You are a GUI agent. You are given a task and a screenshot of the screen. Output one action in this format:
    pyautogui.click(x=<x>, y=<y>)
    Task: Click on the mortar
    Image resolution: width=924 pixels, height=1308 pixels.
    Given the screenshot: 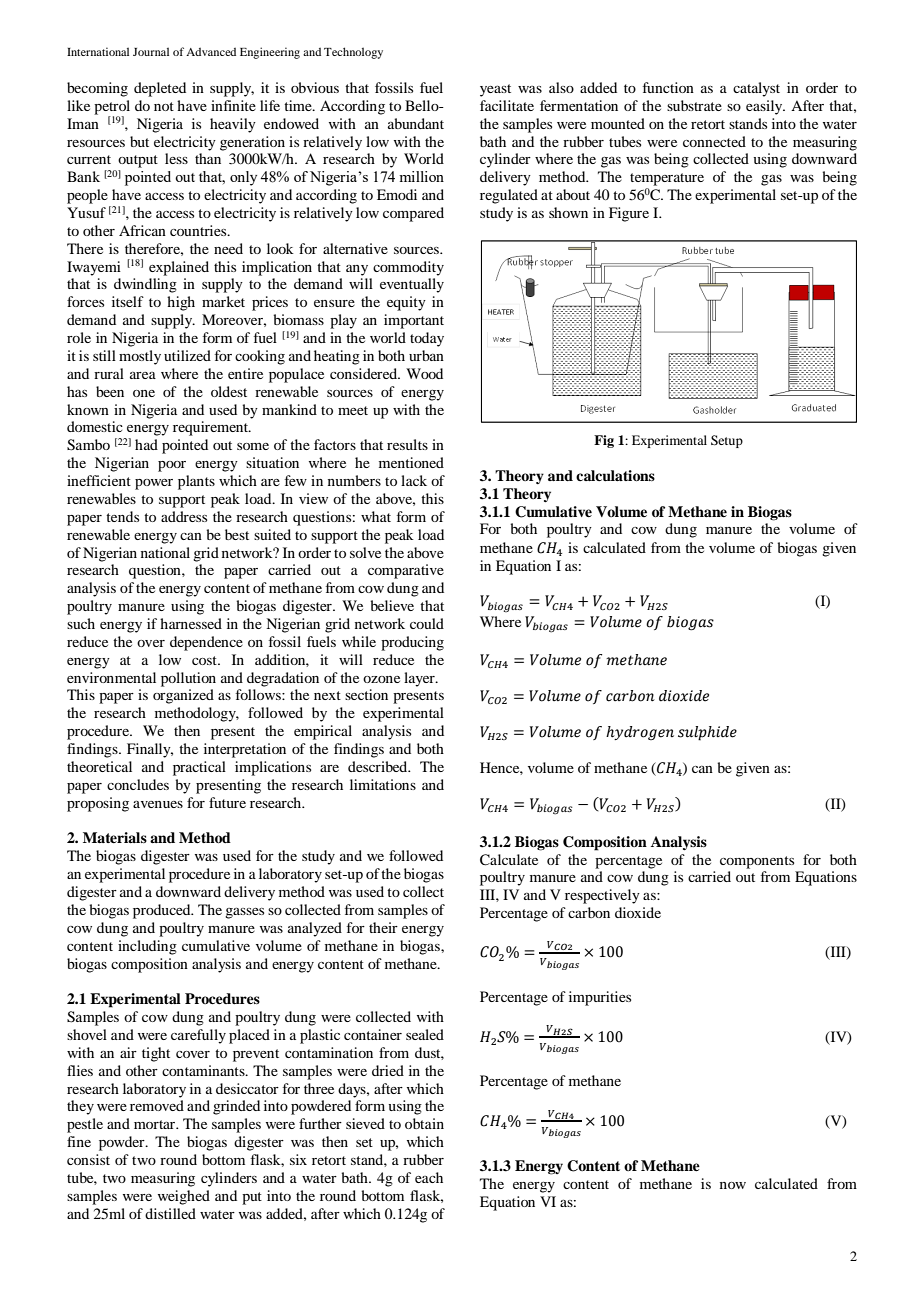 What is the action you would take?
    pyautogui.click(x=156, y=1124)
